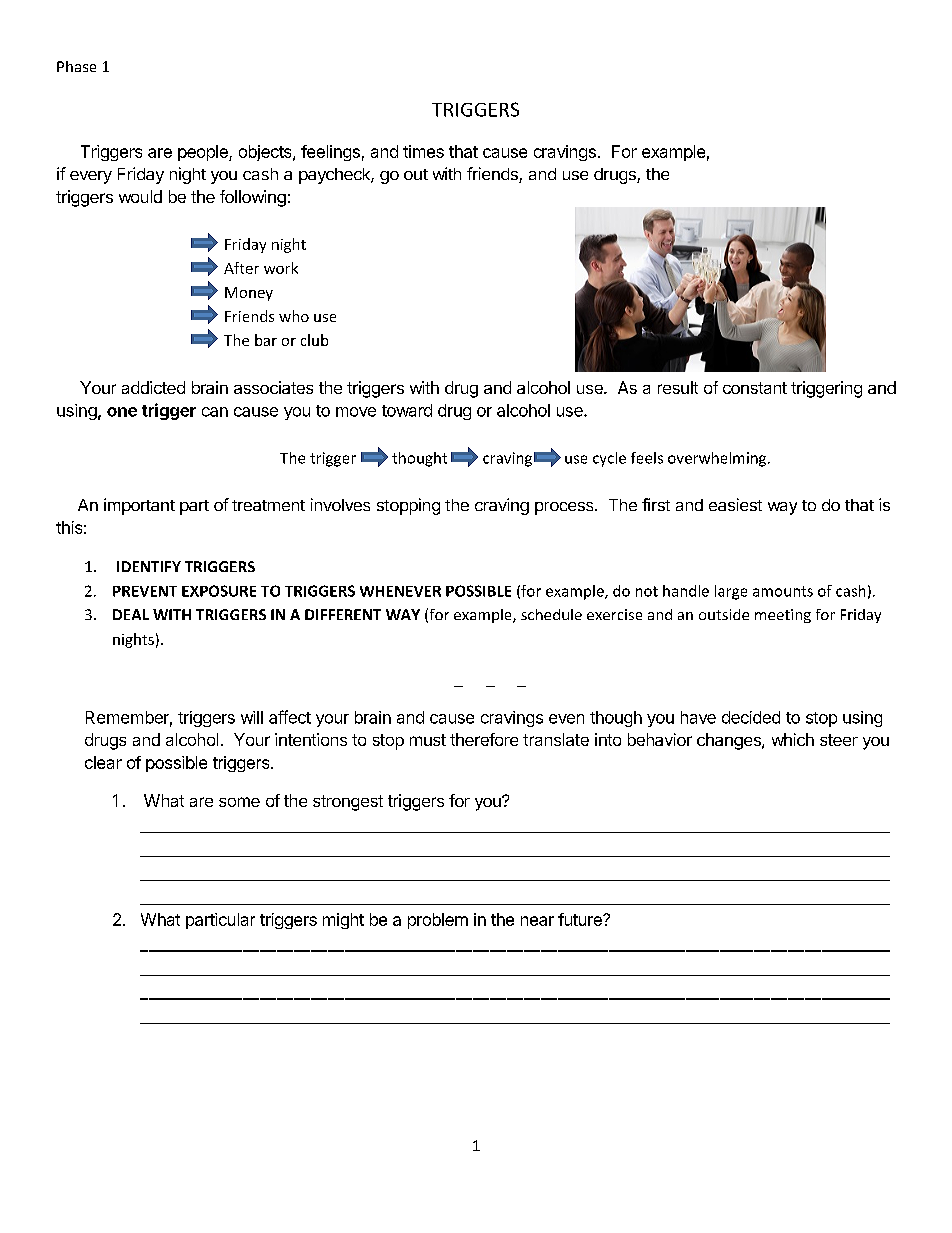 The image size is (952, 1233). What do you see at coordinates (423, 151) in the screenshot?
I see `times` at bounding box center [423, 151].
